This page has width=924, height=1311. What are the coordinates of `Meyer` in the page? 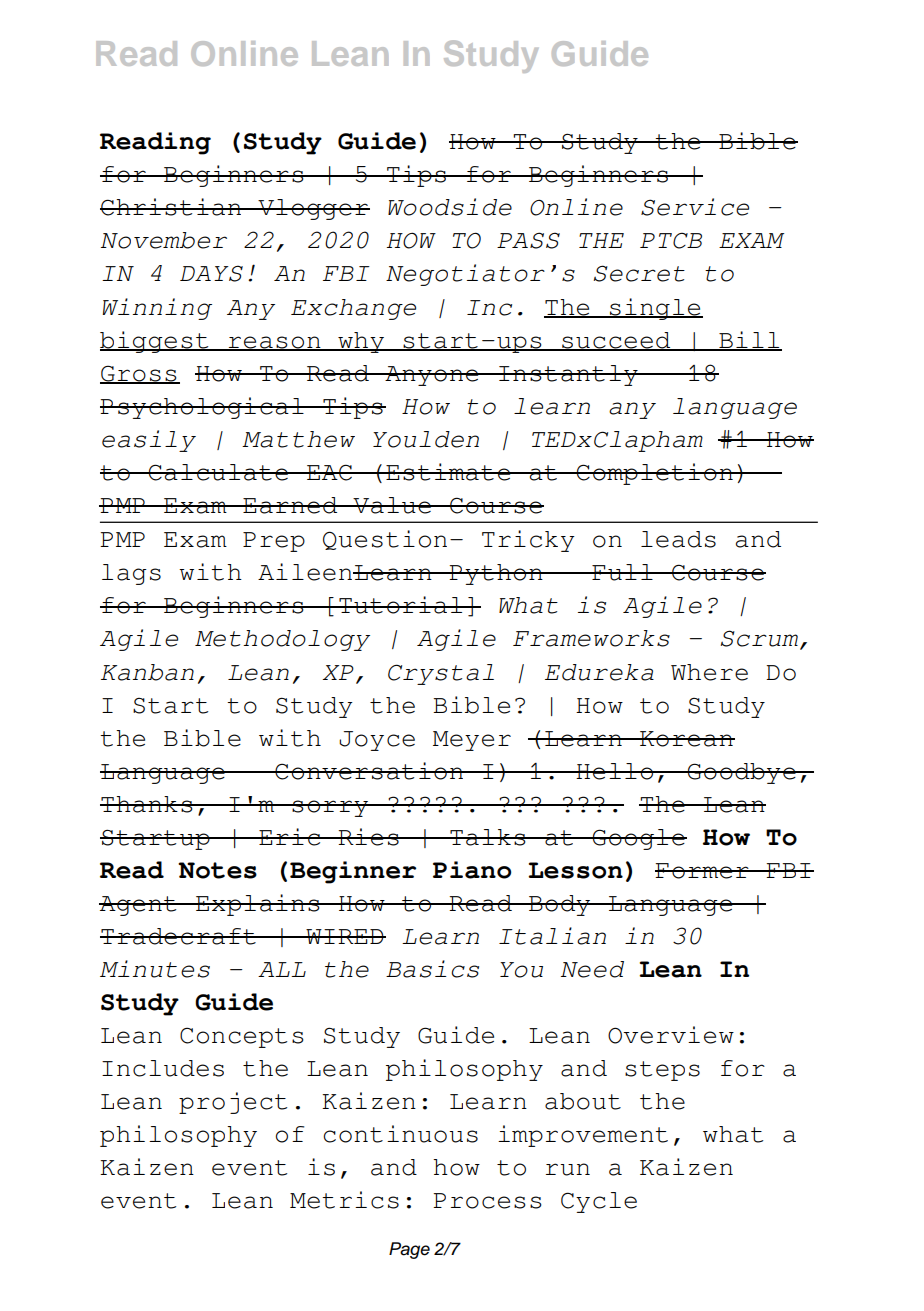 It's located at (472, 741).
